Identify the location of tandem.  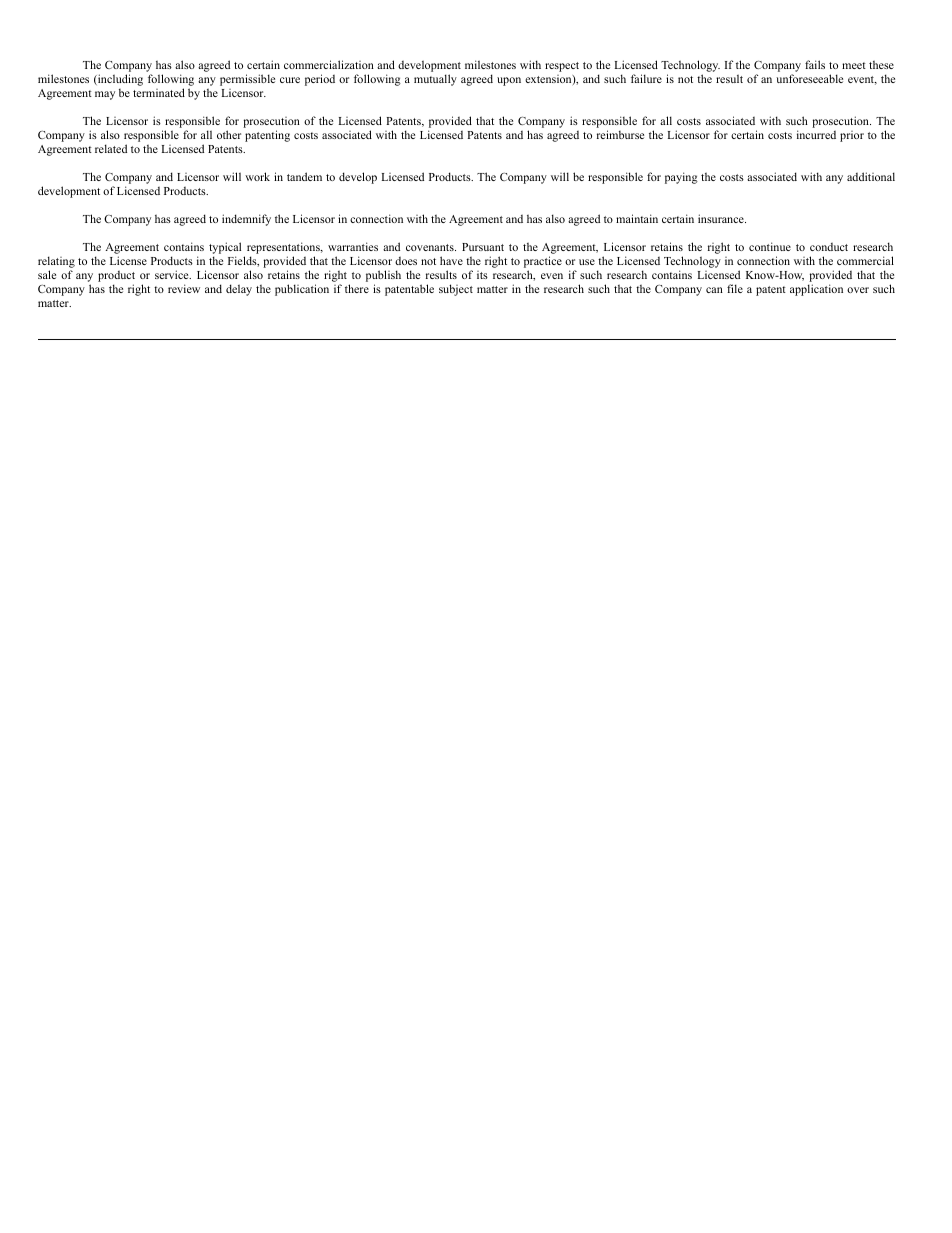
(304, 176).
